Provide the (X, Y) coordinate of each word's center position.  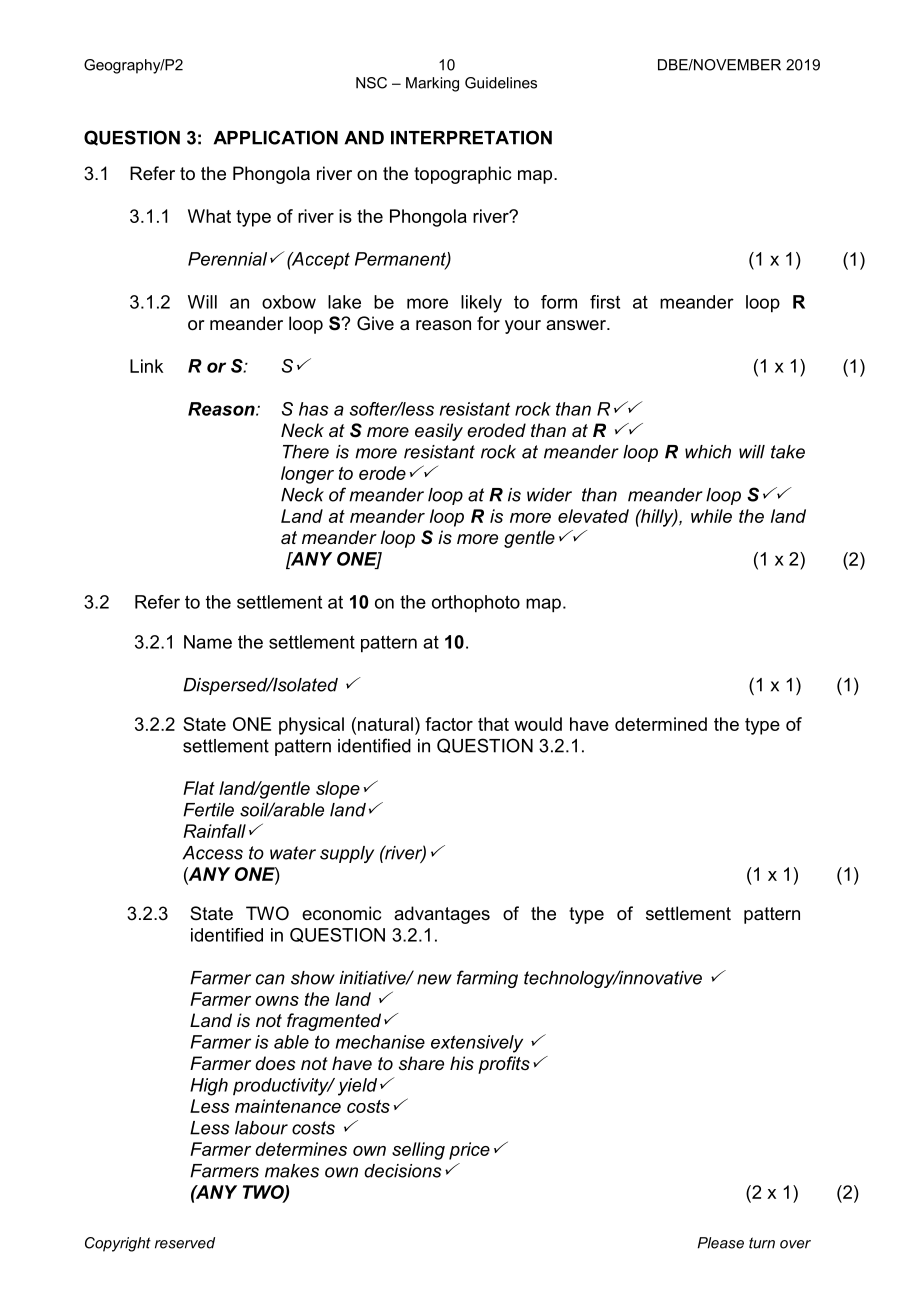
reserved (185, 1243)
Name (208, 642)
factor (449, 724)
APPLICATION (275, 137)
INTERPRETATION (471, 137)
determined (661, 724)
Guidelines (501, 83)
